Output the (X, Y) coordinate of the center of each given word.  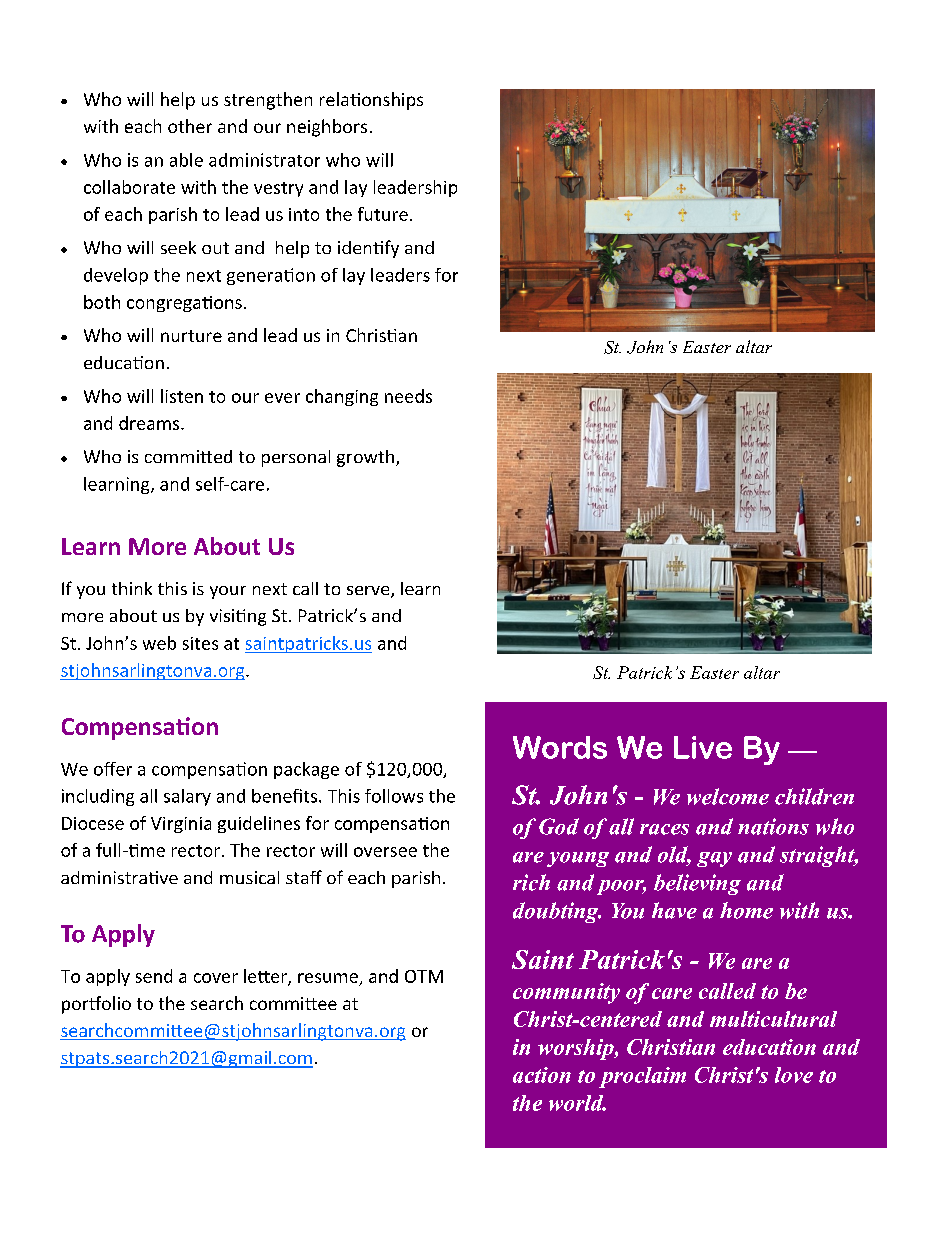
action (542, 1075)
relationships (371, 101)
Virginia (181, 825)
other (190, 126)
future (383, 214)
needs (408, 396)
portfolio (96, 1005)
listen (182, 396)
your (228, 592)
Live (703, 747)
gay (714, 859)
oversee (385, 852)
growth (365, 458)
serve (369, 592)
